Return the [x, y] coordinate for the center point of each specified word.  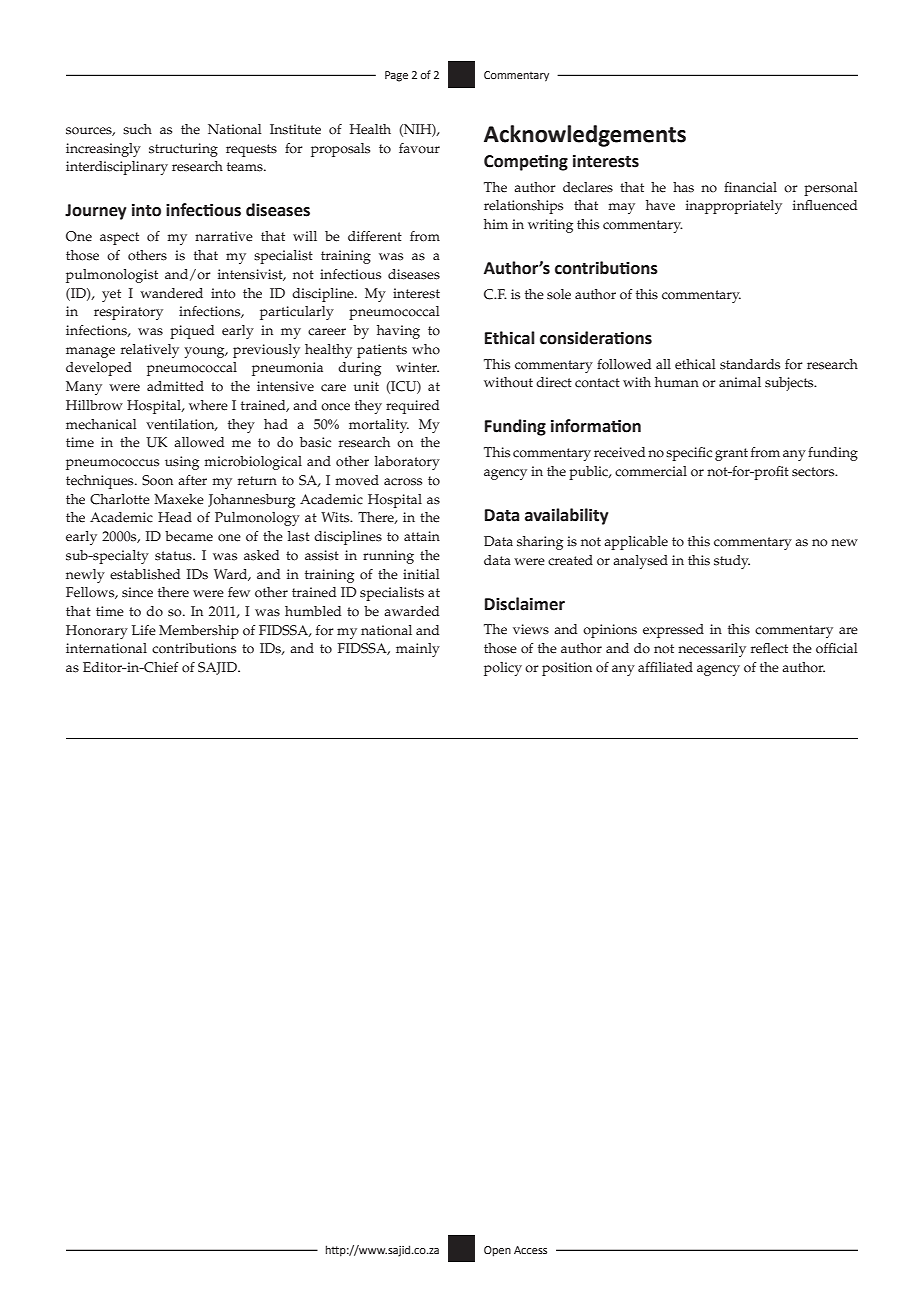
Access [530, 1250]
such [137, 129]
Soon [157, 480]
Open [497, 1251]
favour [419, 148]
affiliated [665, 667]
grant [731, 454]
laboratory [407, 463]
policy [503, 669]
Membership [199, 632]
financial [750, 187]
